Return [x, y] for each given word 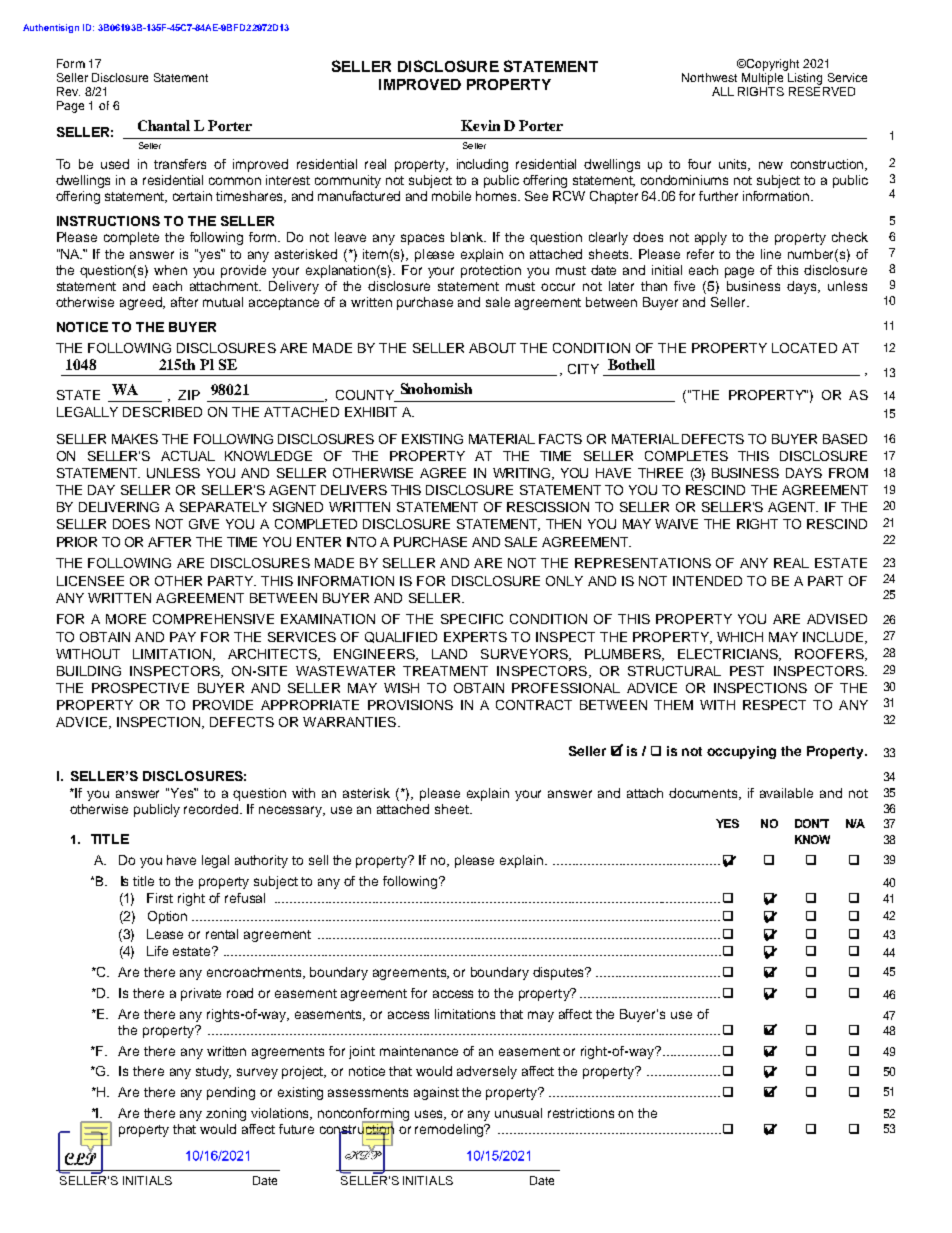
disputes [560, 973]
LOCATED [804, 348]
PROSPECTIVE [140, 688]
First [160, 898]
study [213, 1072]
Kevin [480, 125]
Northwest [709, 77]
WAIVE [676, 524]
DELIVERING [119, 507]
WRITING [523, 474]
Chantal [164, 125]
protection [491, 271]
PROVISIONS [410, 705]
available [786, 793]
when [170, 270]
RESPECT [774, 705]
